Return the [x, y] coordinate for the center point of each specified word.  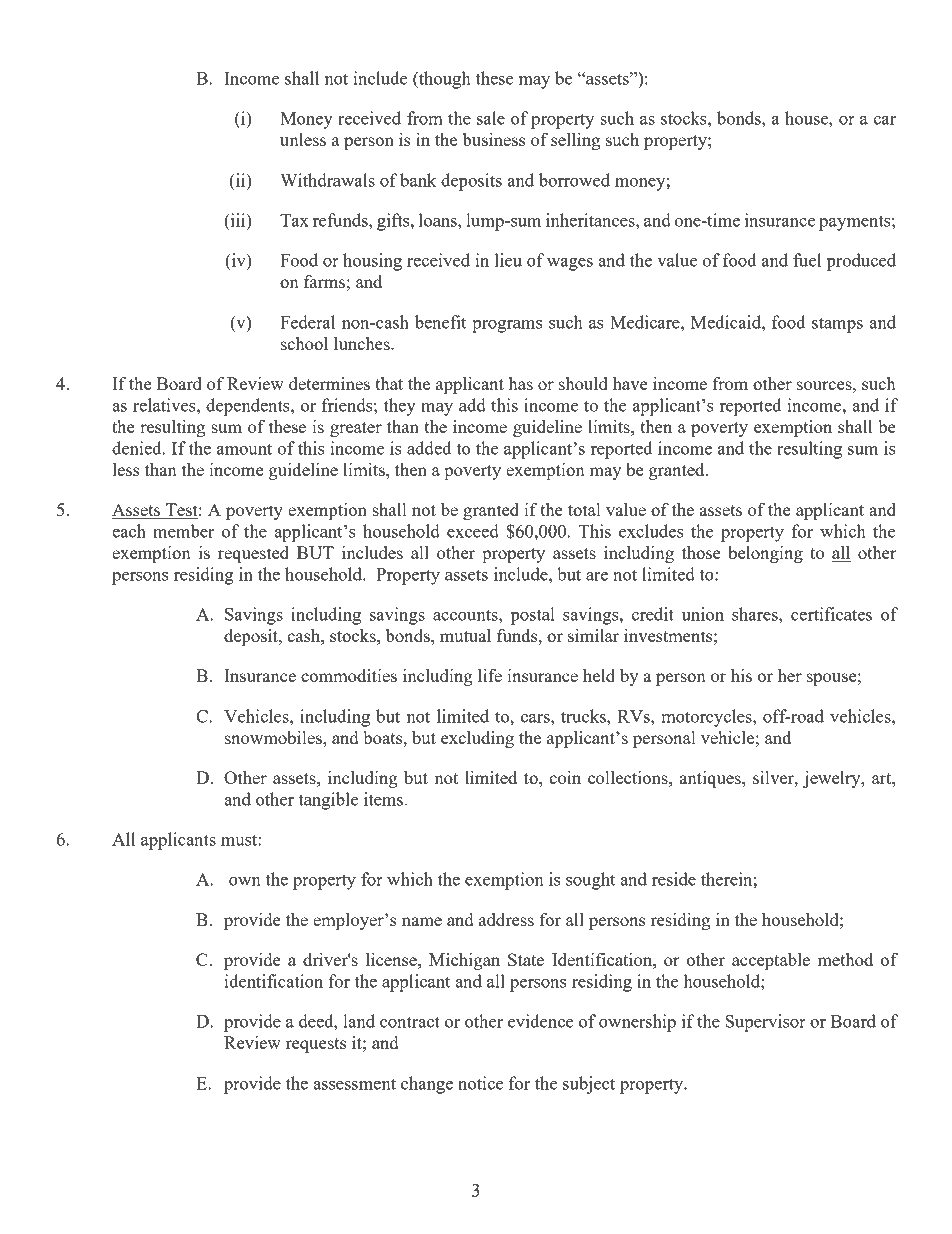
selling [575, 141]
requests [316, 1045]
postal [532, 616]
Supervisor [765, 1023]
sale [491, 118]
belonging [765, 554]
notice [480, 1083]
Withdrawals [327, 180]
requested [253, 554]
